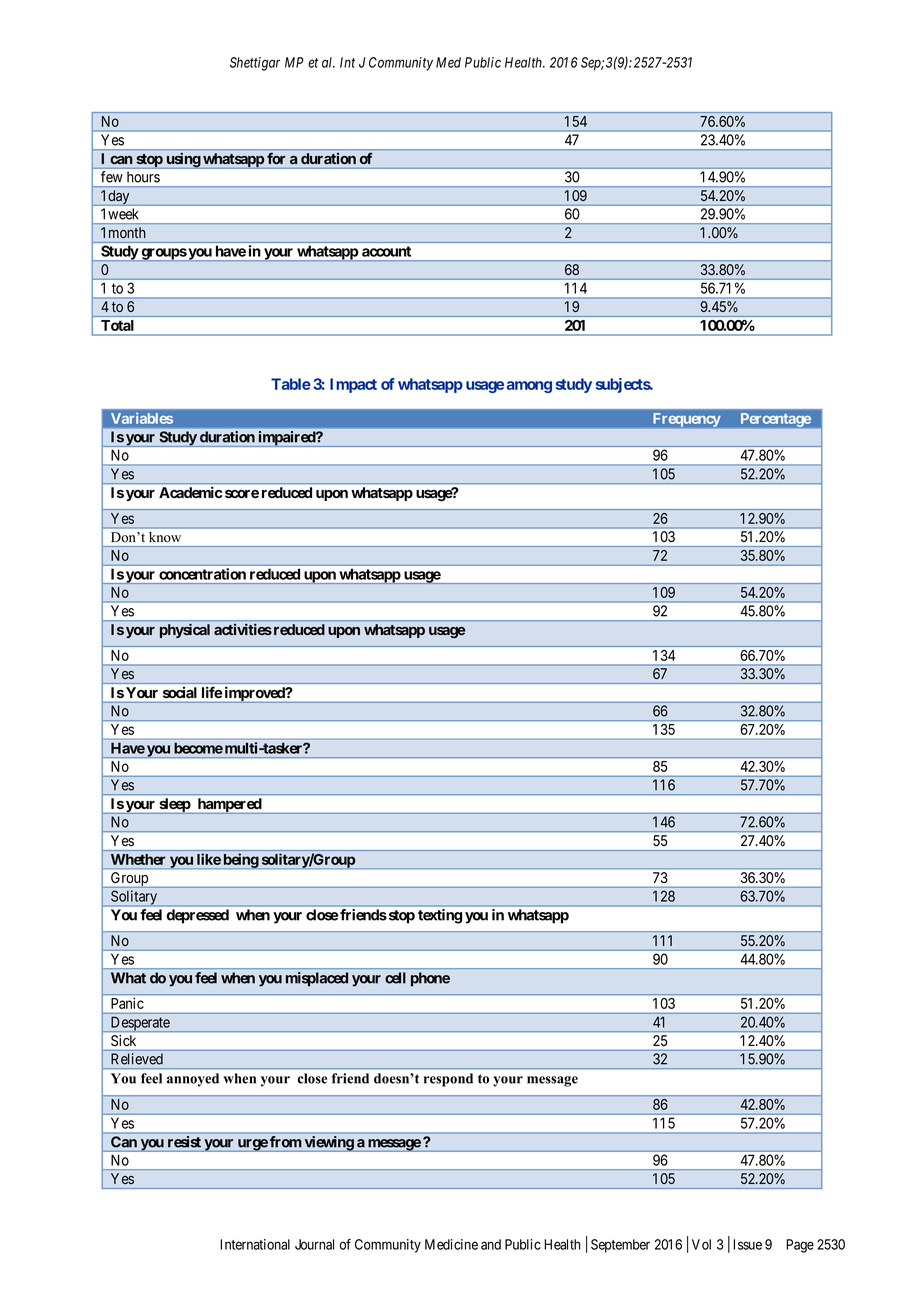  I want to click on physical, so click(185, 631).
